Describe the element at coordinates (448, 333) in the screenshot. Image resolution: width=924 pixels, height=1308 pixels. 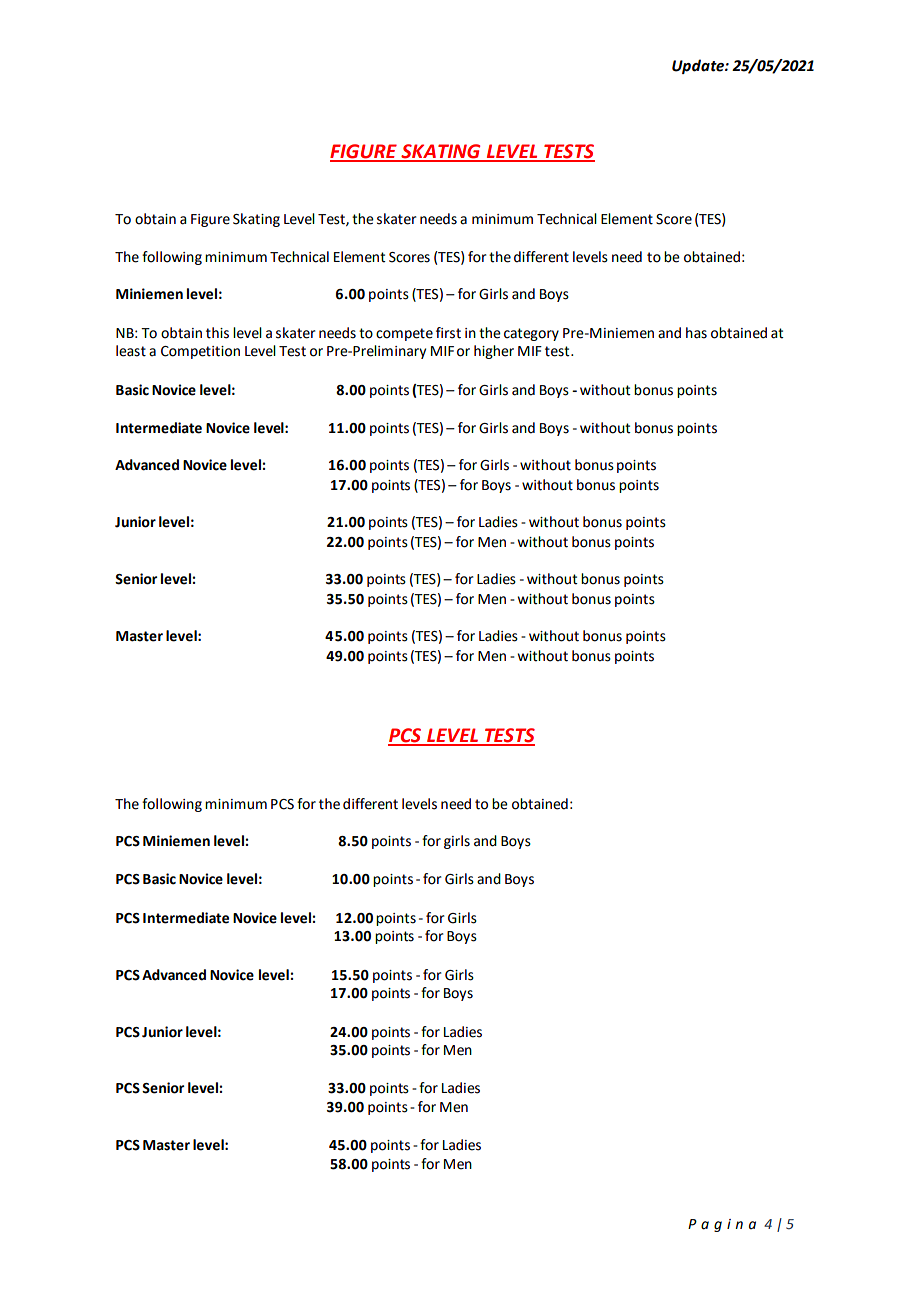
I see `first` at that location.
